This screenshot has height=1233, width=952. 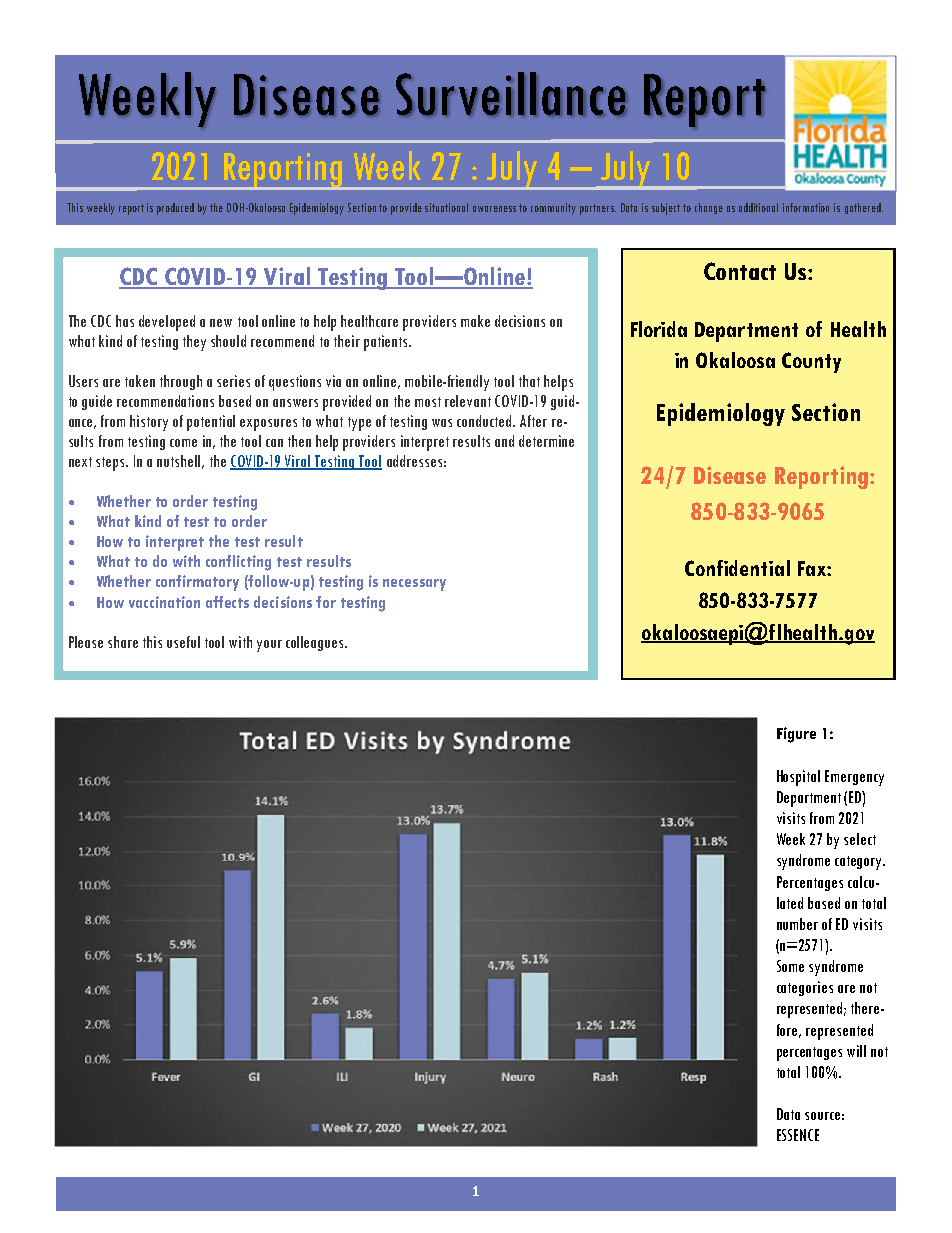 I want to click on necessary, so click(x=414, y=585).
